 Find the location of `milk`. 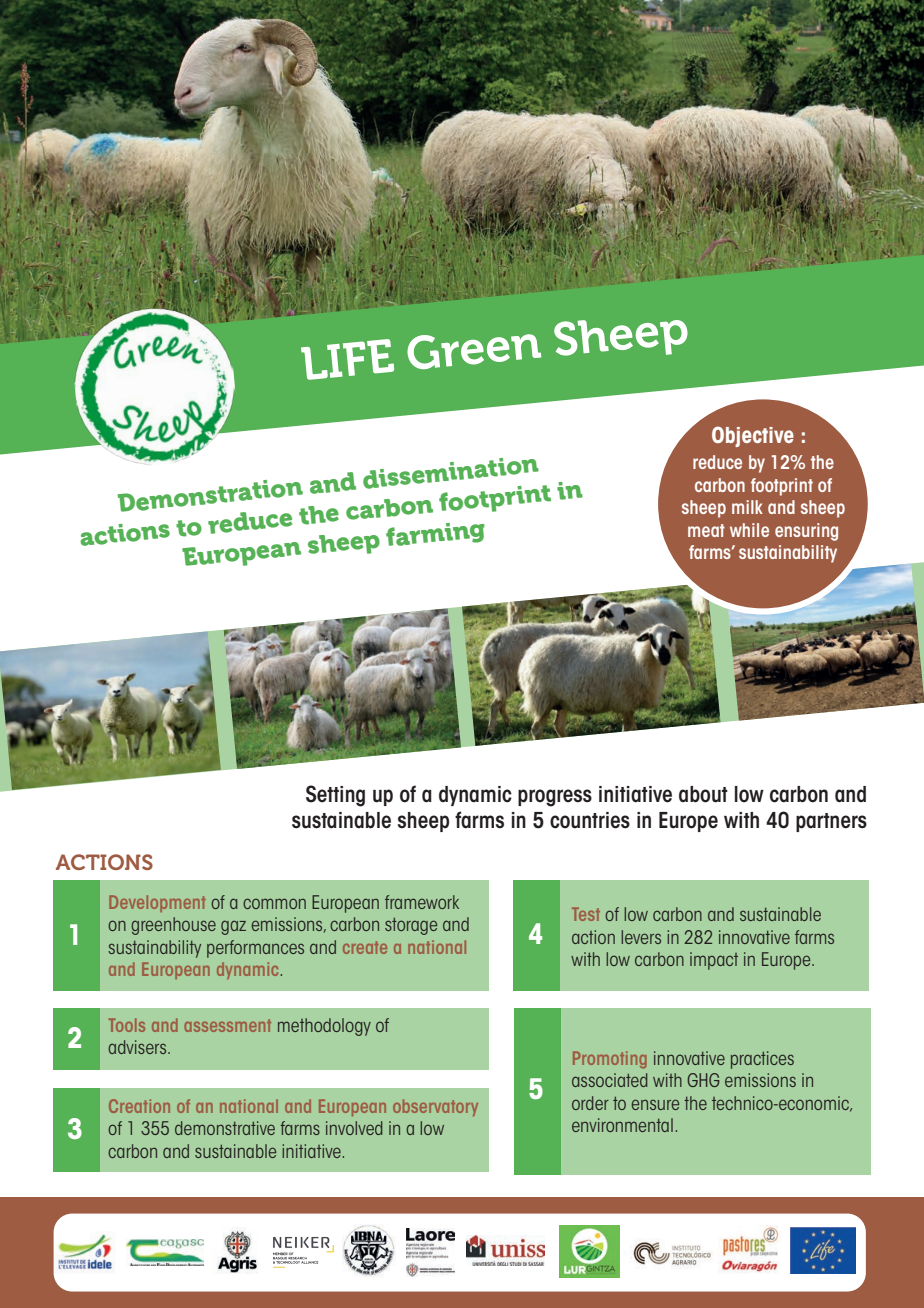

milk is located at coordinates (747, 507).
